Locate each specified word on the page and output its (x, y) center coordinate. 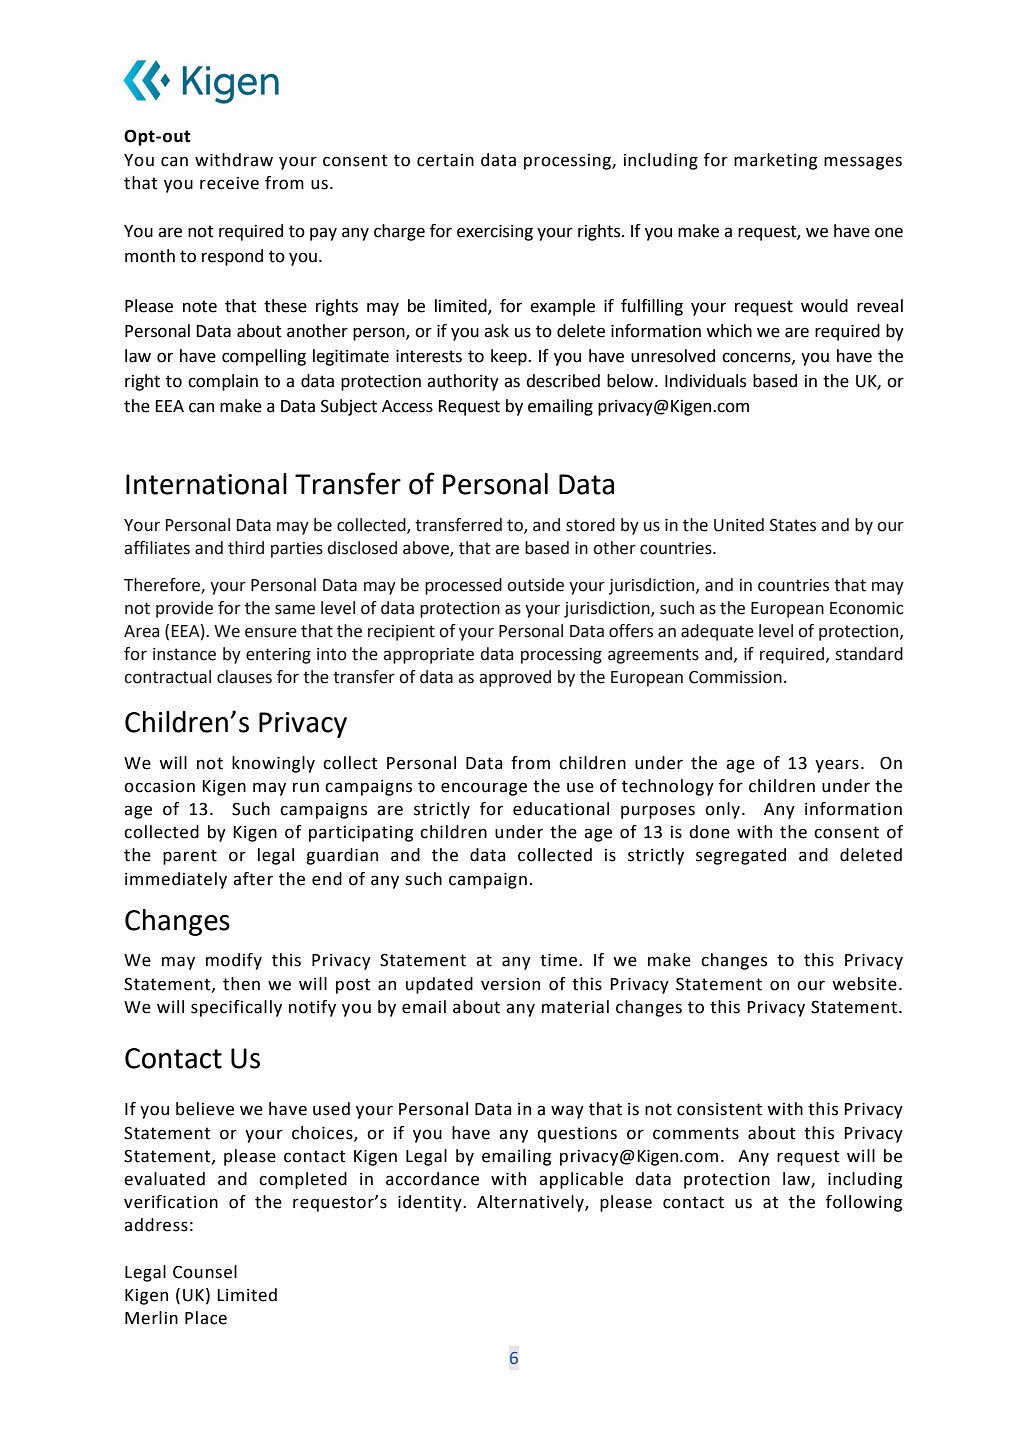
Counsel (205, 1272)
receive (229, 183)
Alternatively (531, 1203)
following (864, 1203)
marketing (775, 161)
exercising (495, 233)
